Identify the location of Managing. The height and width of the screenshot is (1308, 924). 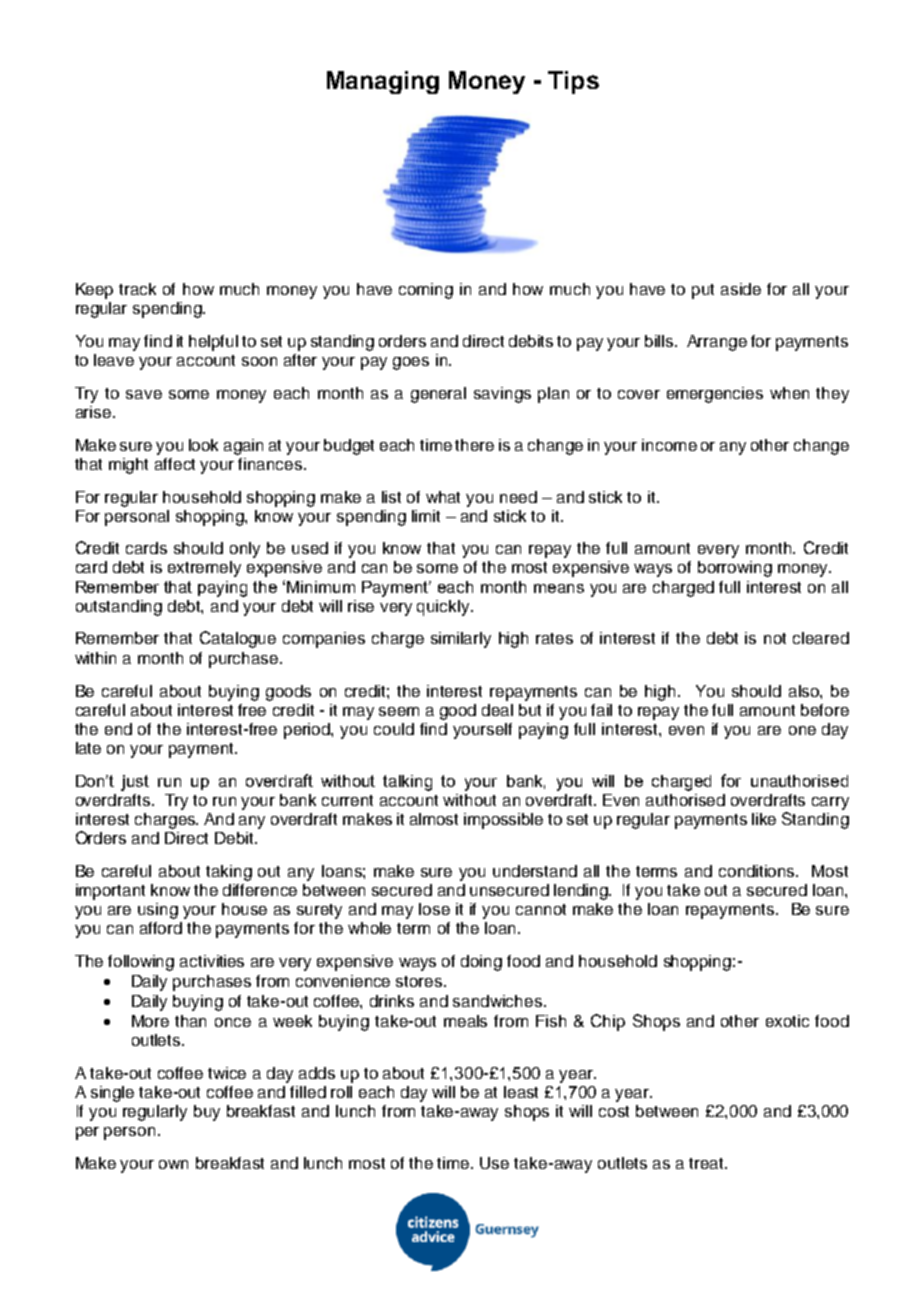
(383, 82).
